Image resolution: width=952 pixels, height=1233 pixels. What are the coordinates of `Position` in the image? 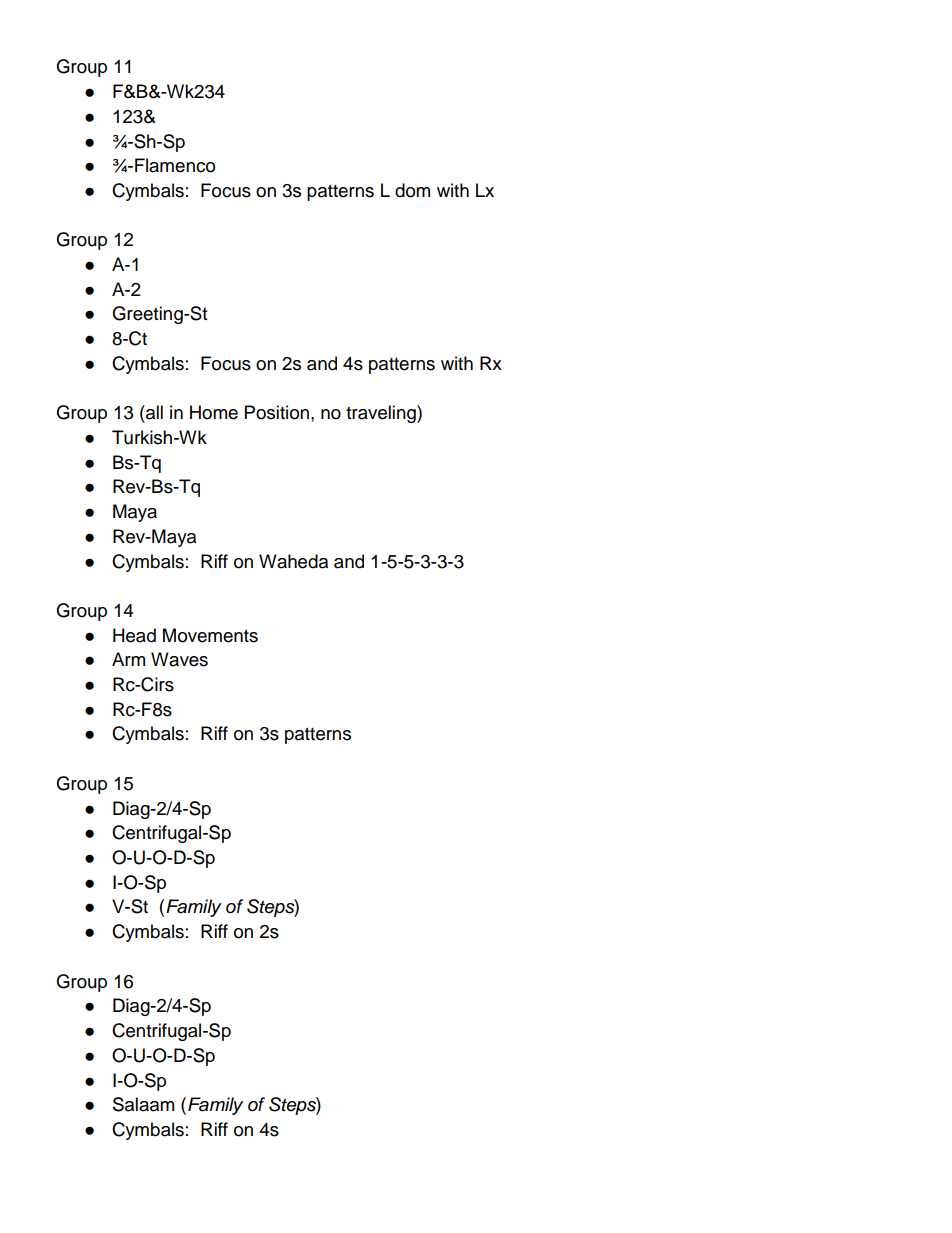 It's located at (277, 412).
